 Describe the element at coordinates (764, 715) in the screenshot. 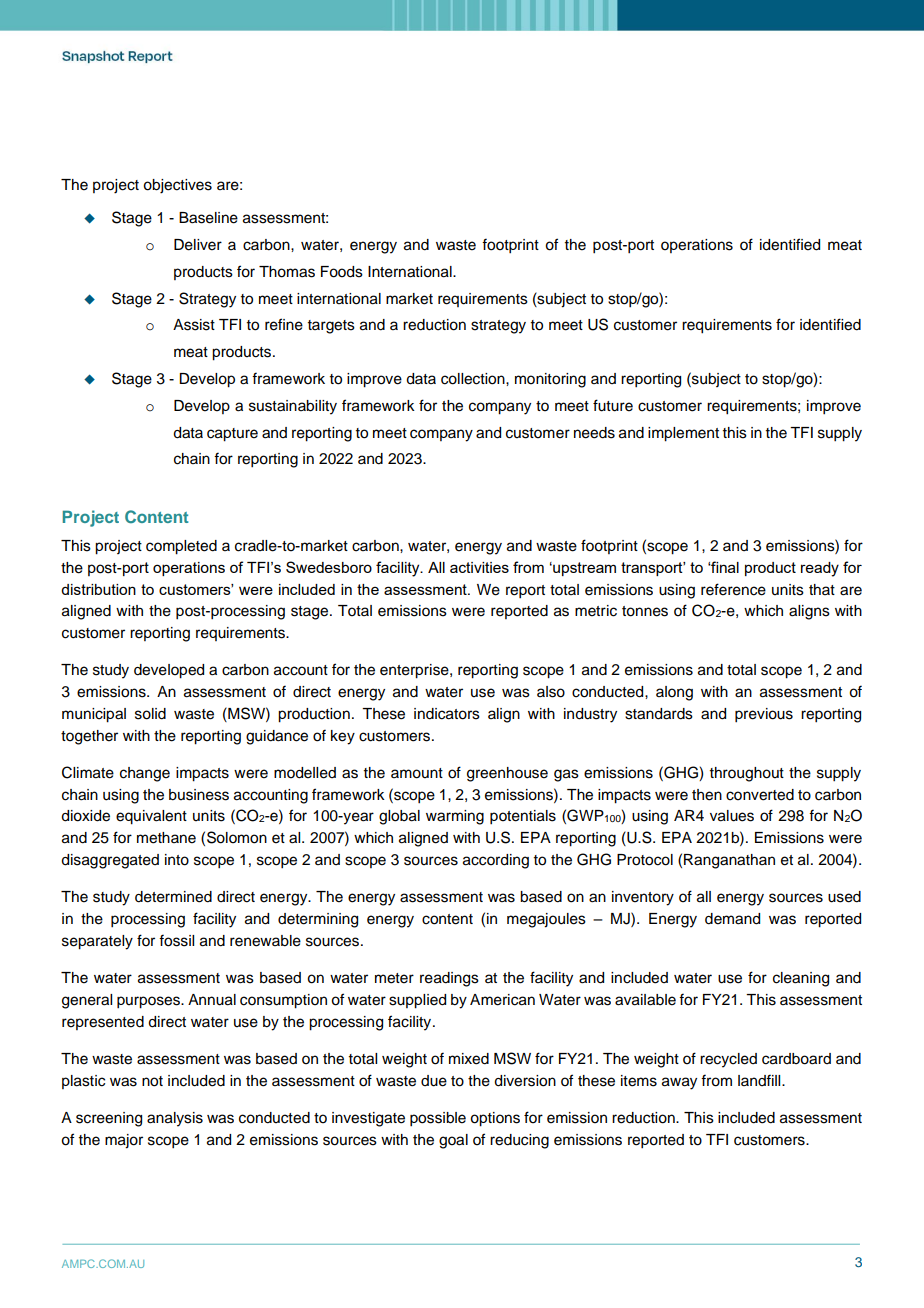

I see `previous` at that location.
